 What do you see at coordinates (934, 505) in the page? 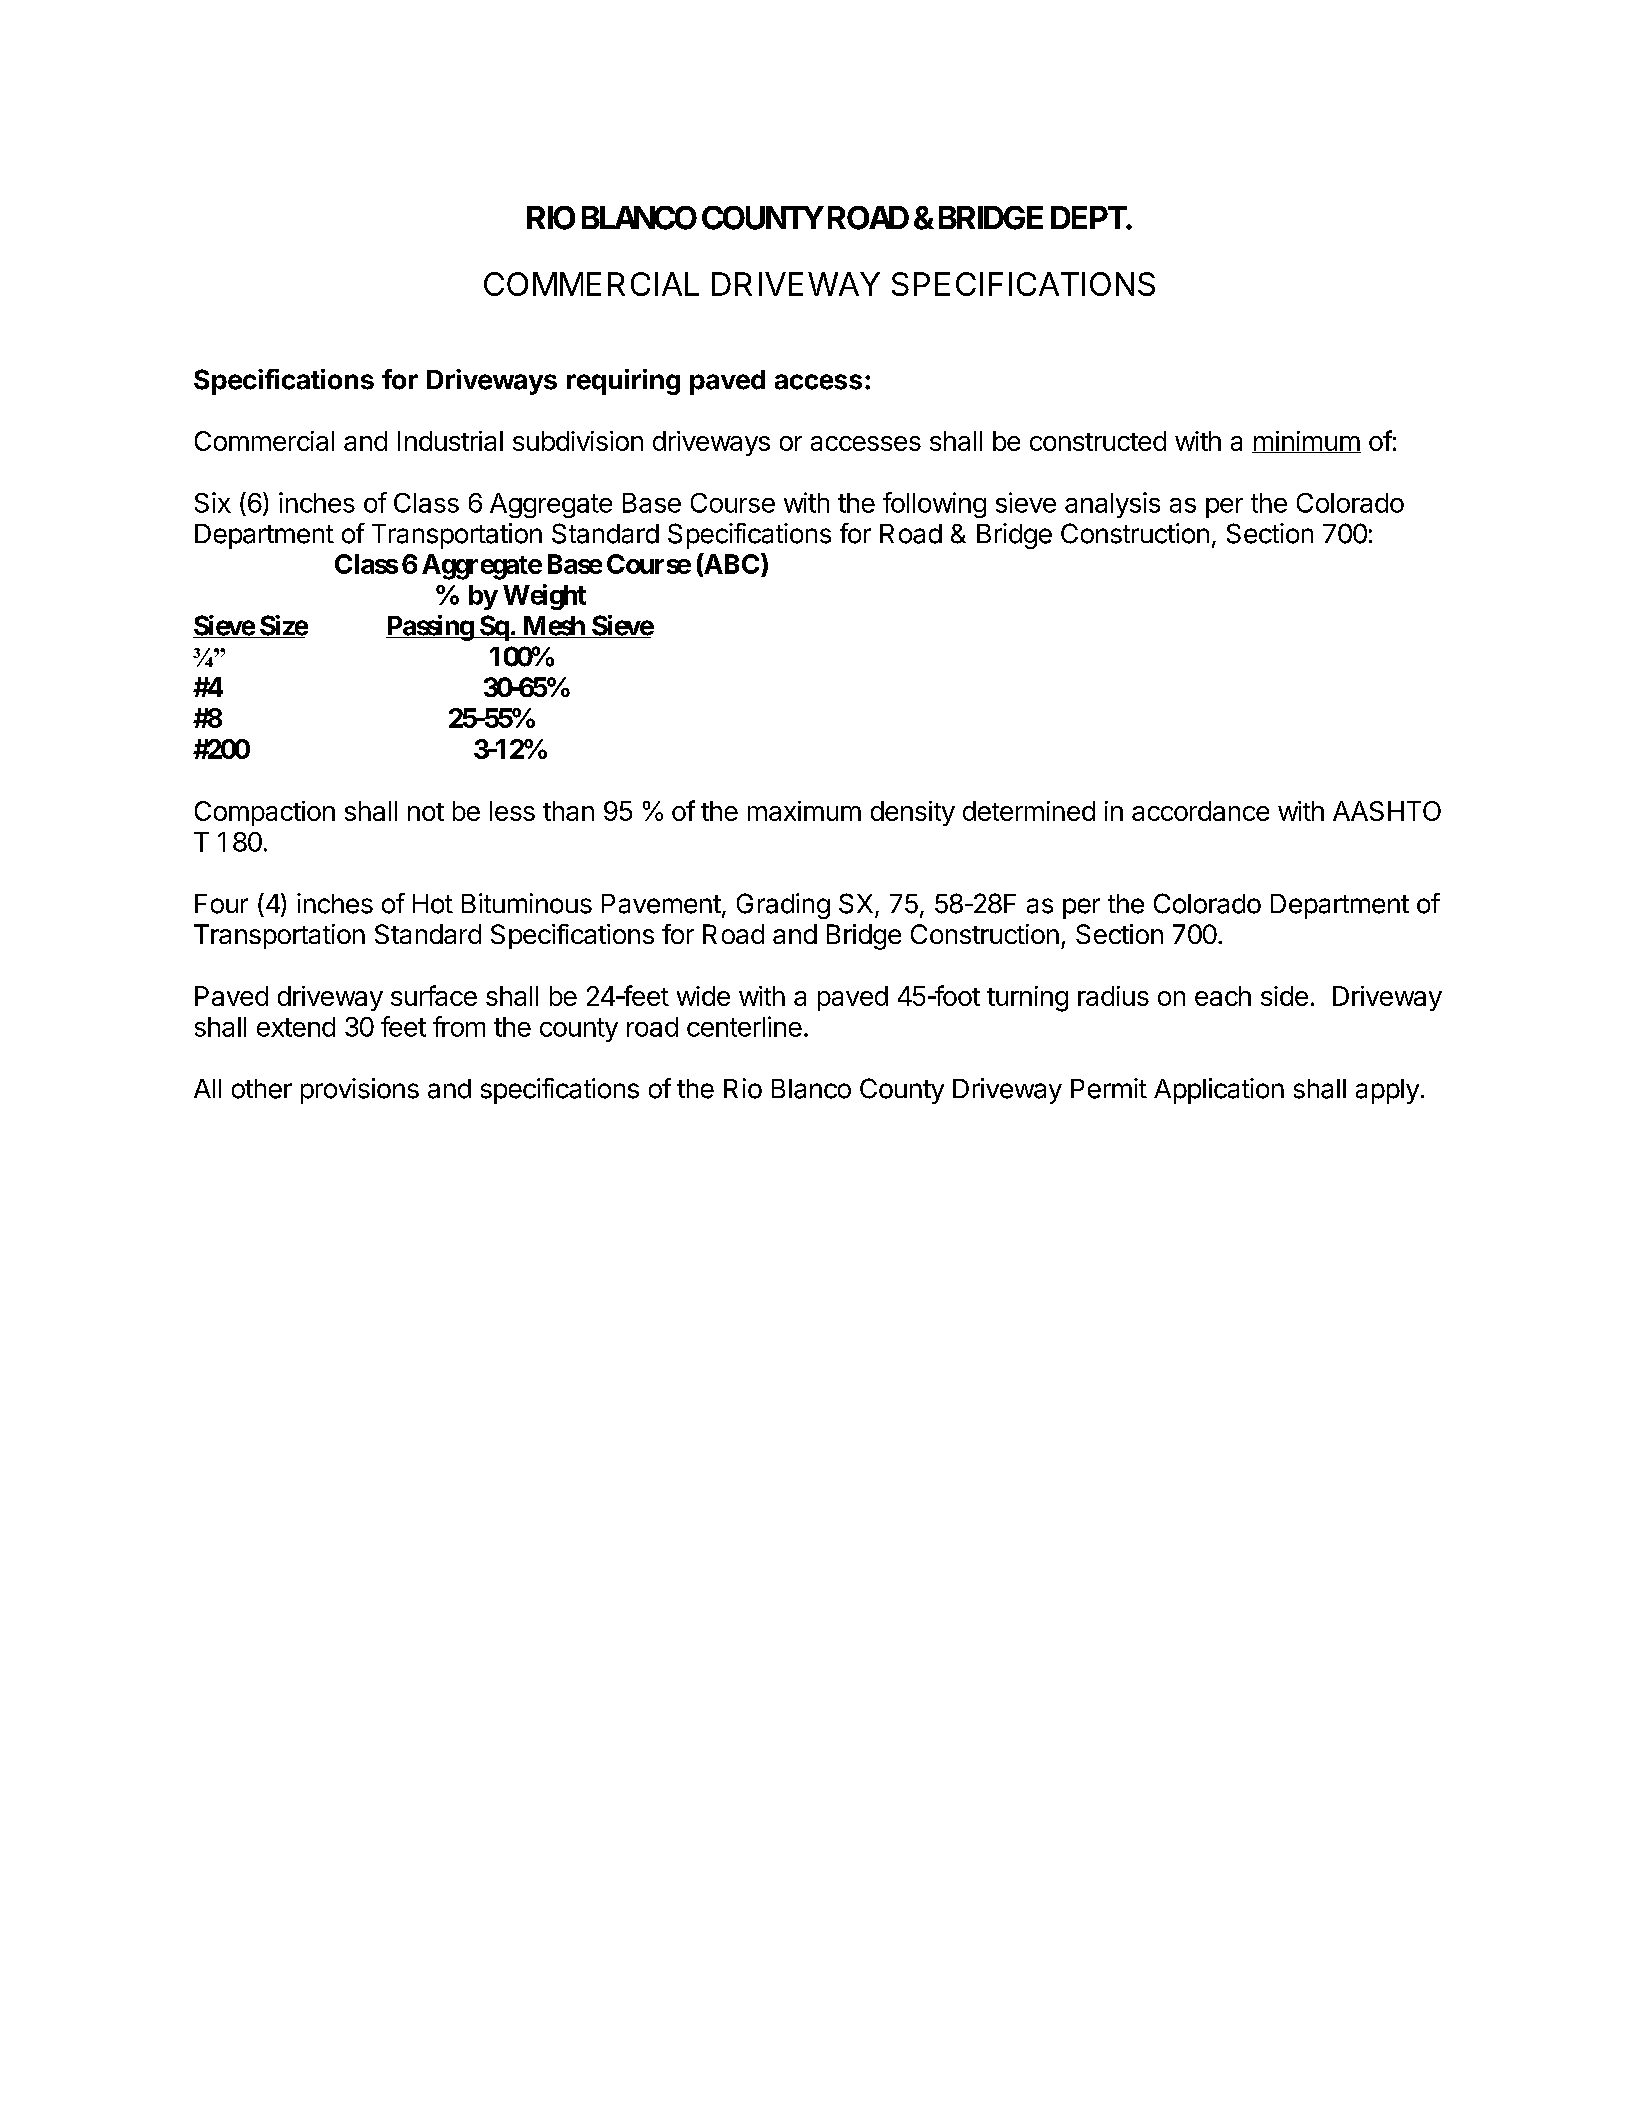
I see `following` at bounding box center [934, 505].
